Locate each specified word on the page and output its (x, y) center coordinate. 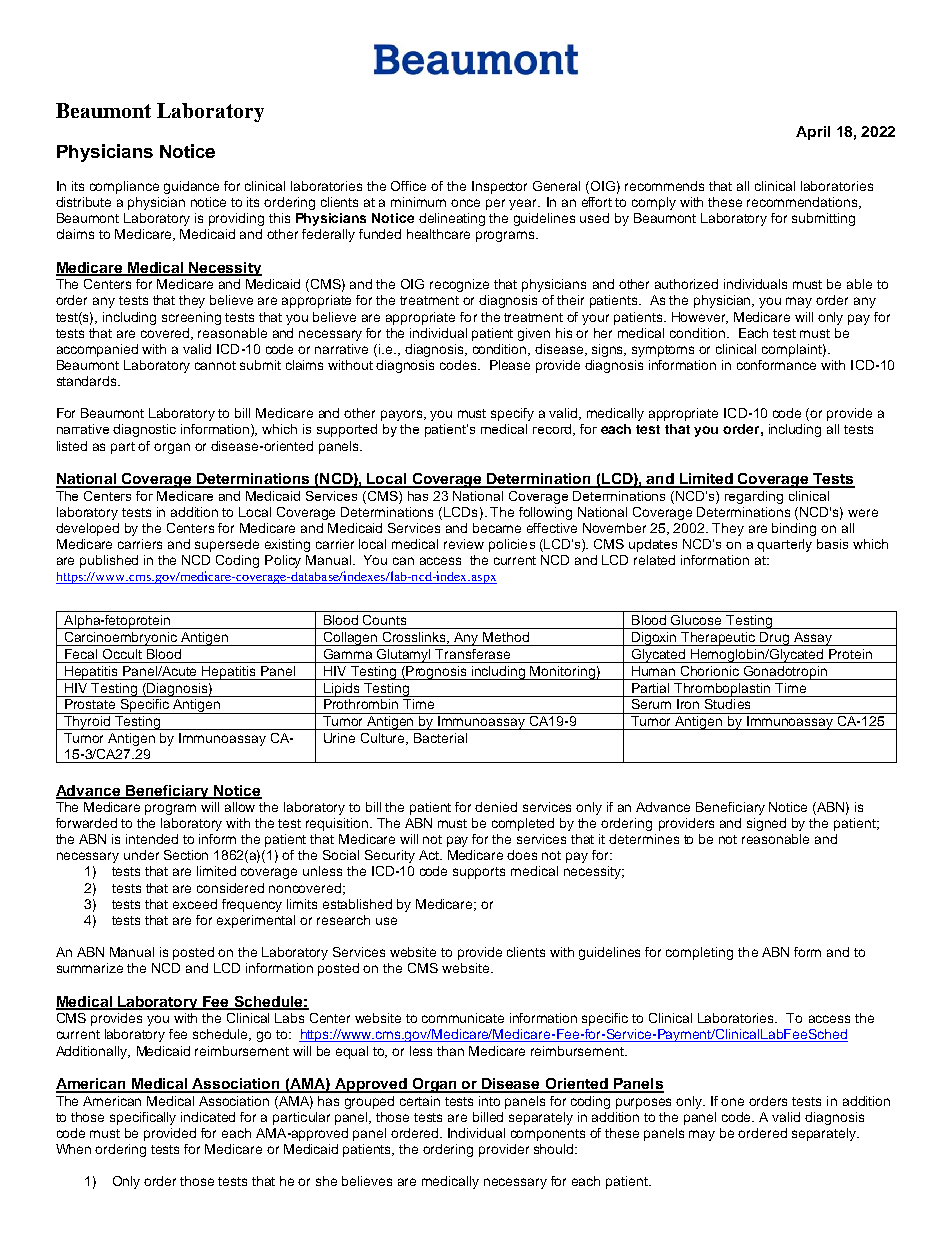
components (548, 1135)
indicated (208, 1117)
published (109, 561)
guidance (191, 187)
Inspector (499, 187)
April (813, 133)
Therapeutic (719, 639)
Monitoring (563, 673)
